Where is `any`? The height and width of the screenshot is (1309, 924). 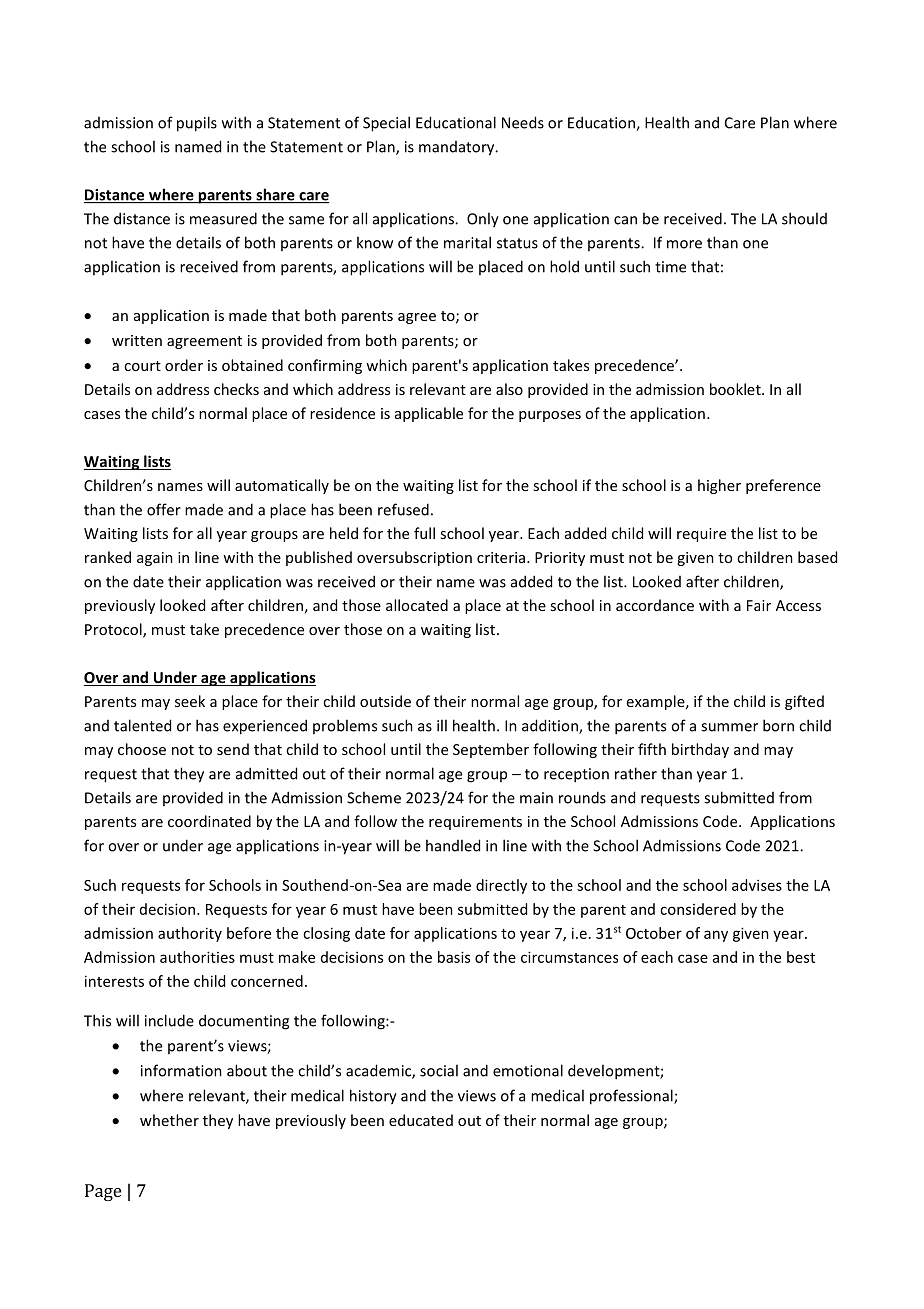 any is located at coordinates (716, 936).
